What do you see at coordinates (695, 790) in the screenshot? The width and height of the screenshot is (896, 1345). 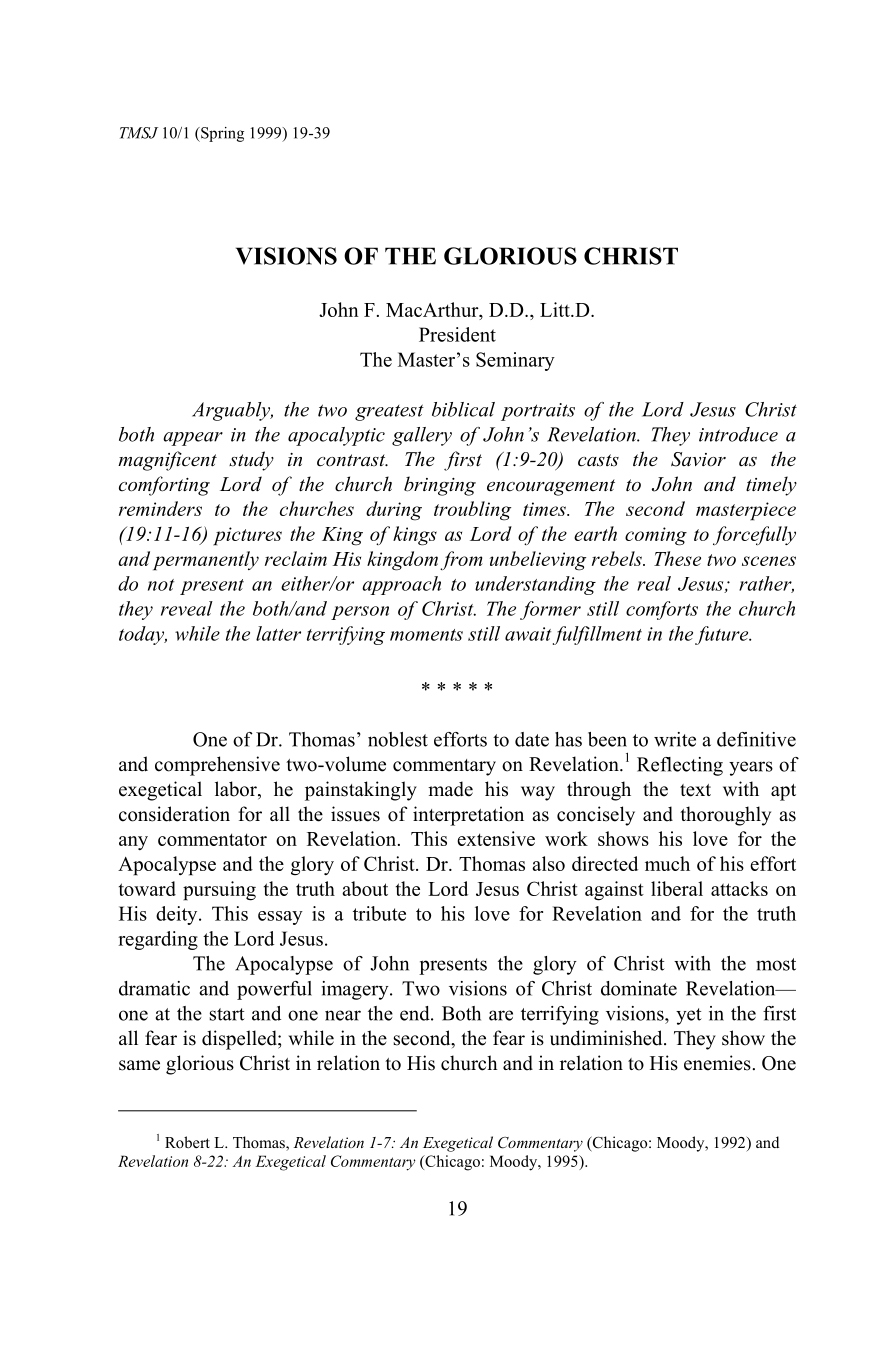 I see `text` at bounding box center [695, 790].
